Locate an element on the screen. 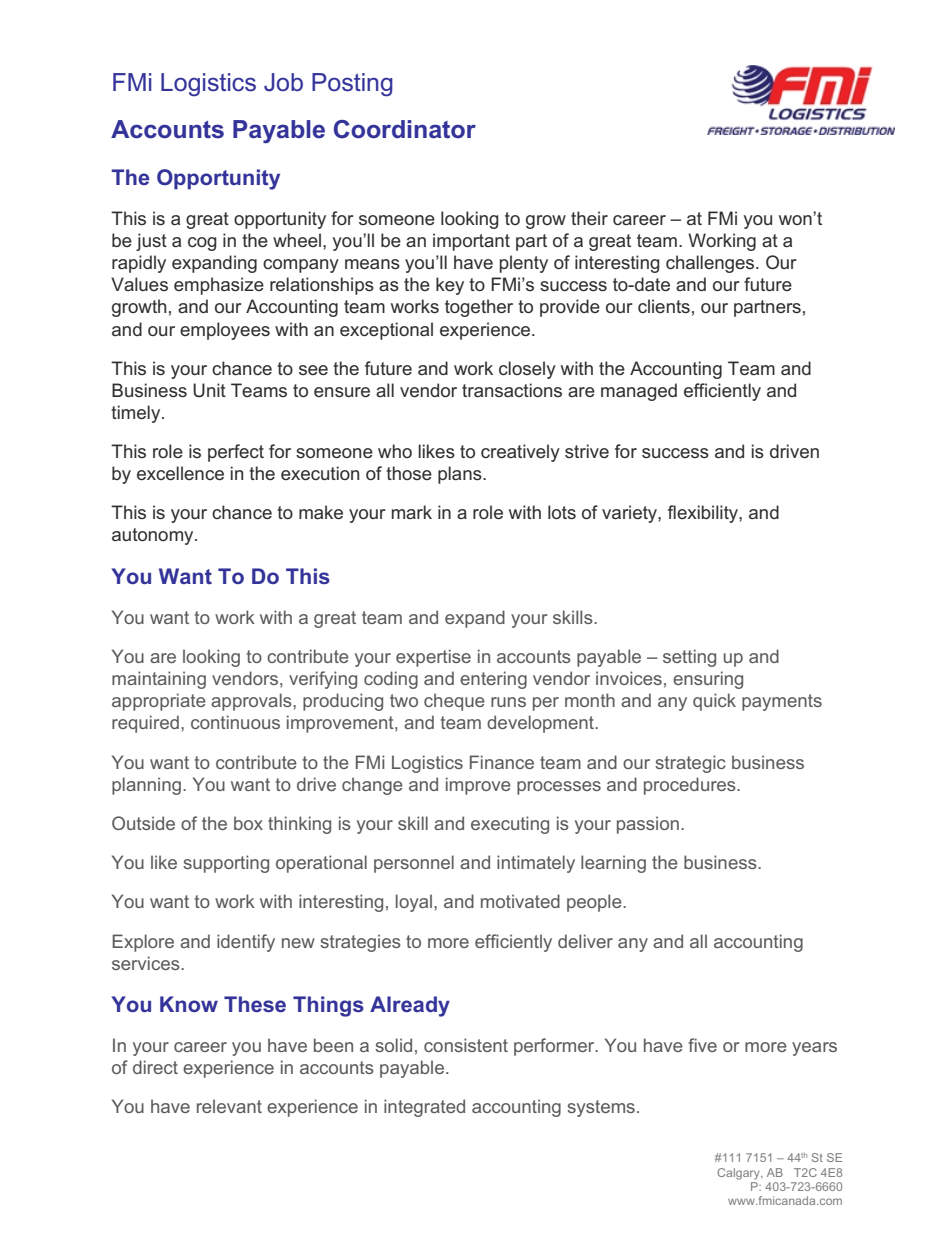 The image size is (952, 1233). Finance is located at coordinates (502, 762).
